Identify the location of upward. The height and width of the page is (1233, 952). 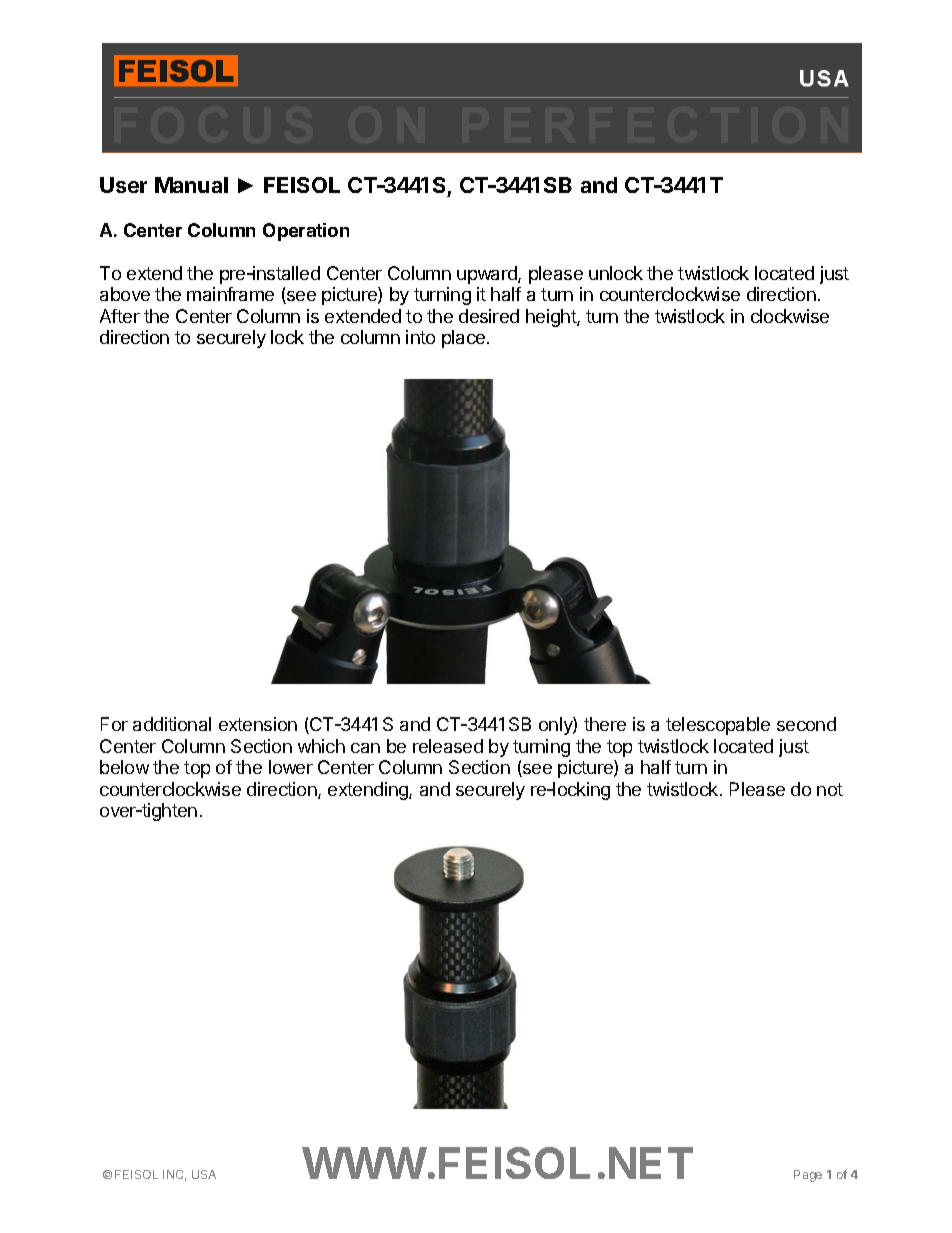
(488, 275).
